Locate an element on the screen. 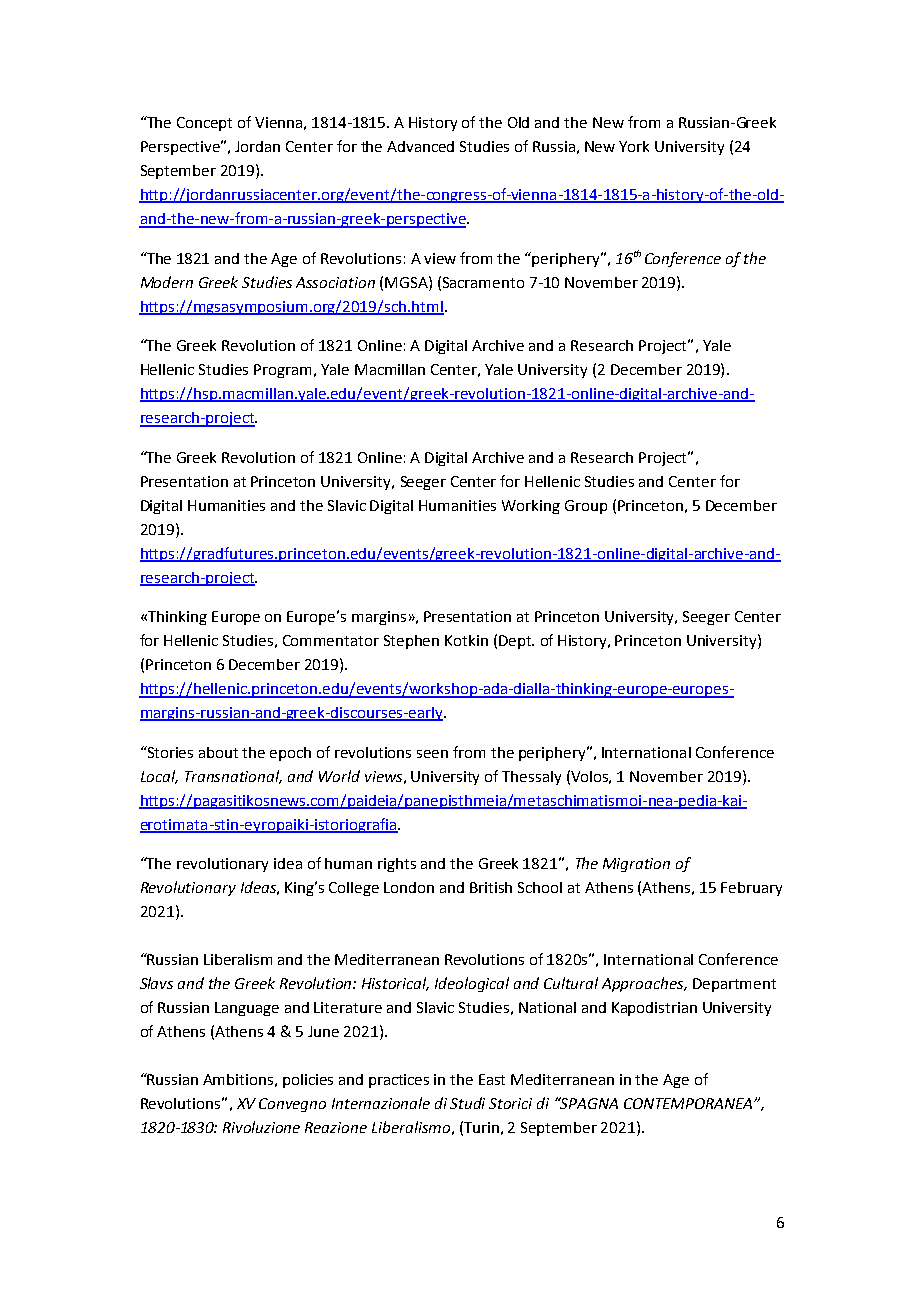  Concept is located at coordinates (204, 124).
